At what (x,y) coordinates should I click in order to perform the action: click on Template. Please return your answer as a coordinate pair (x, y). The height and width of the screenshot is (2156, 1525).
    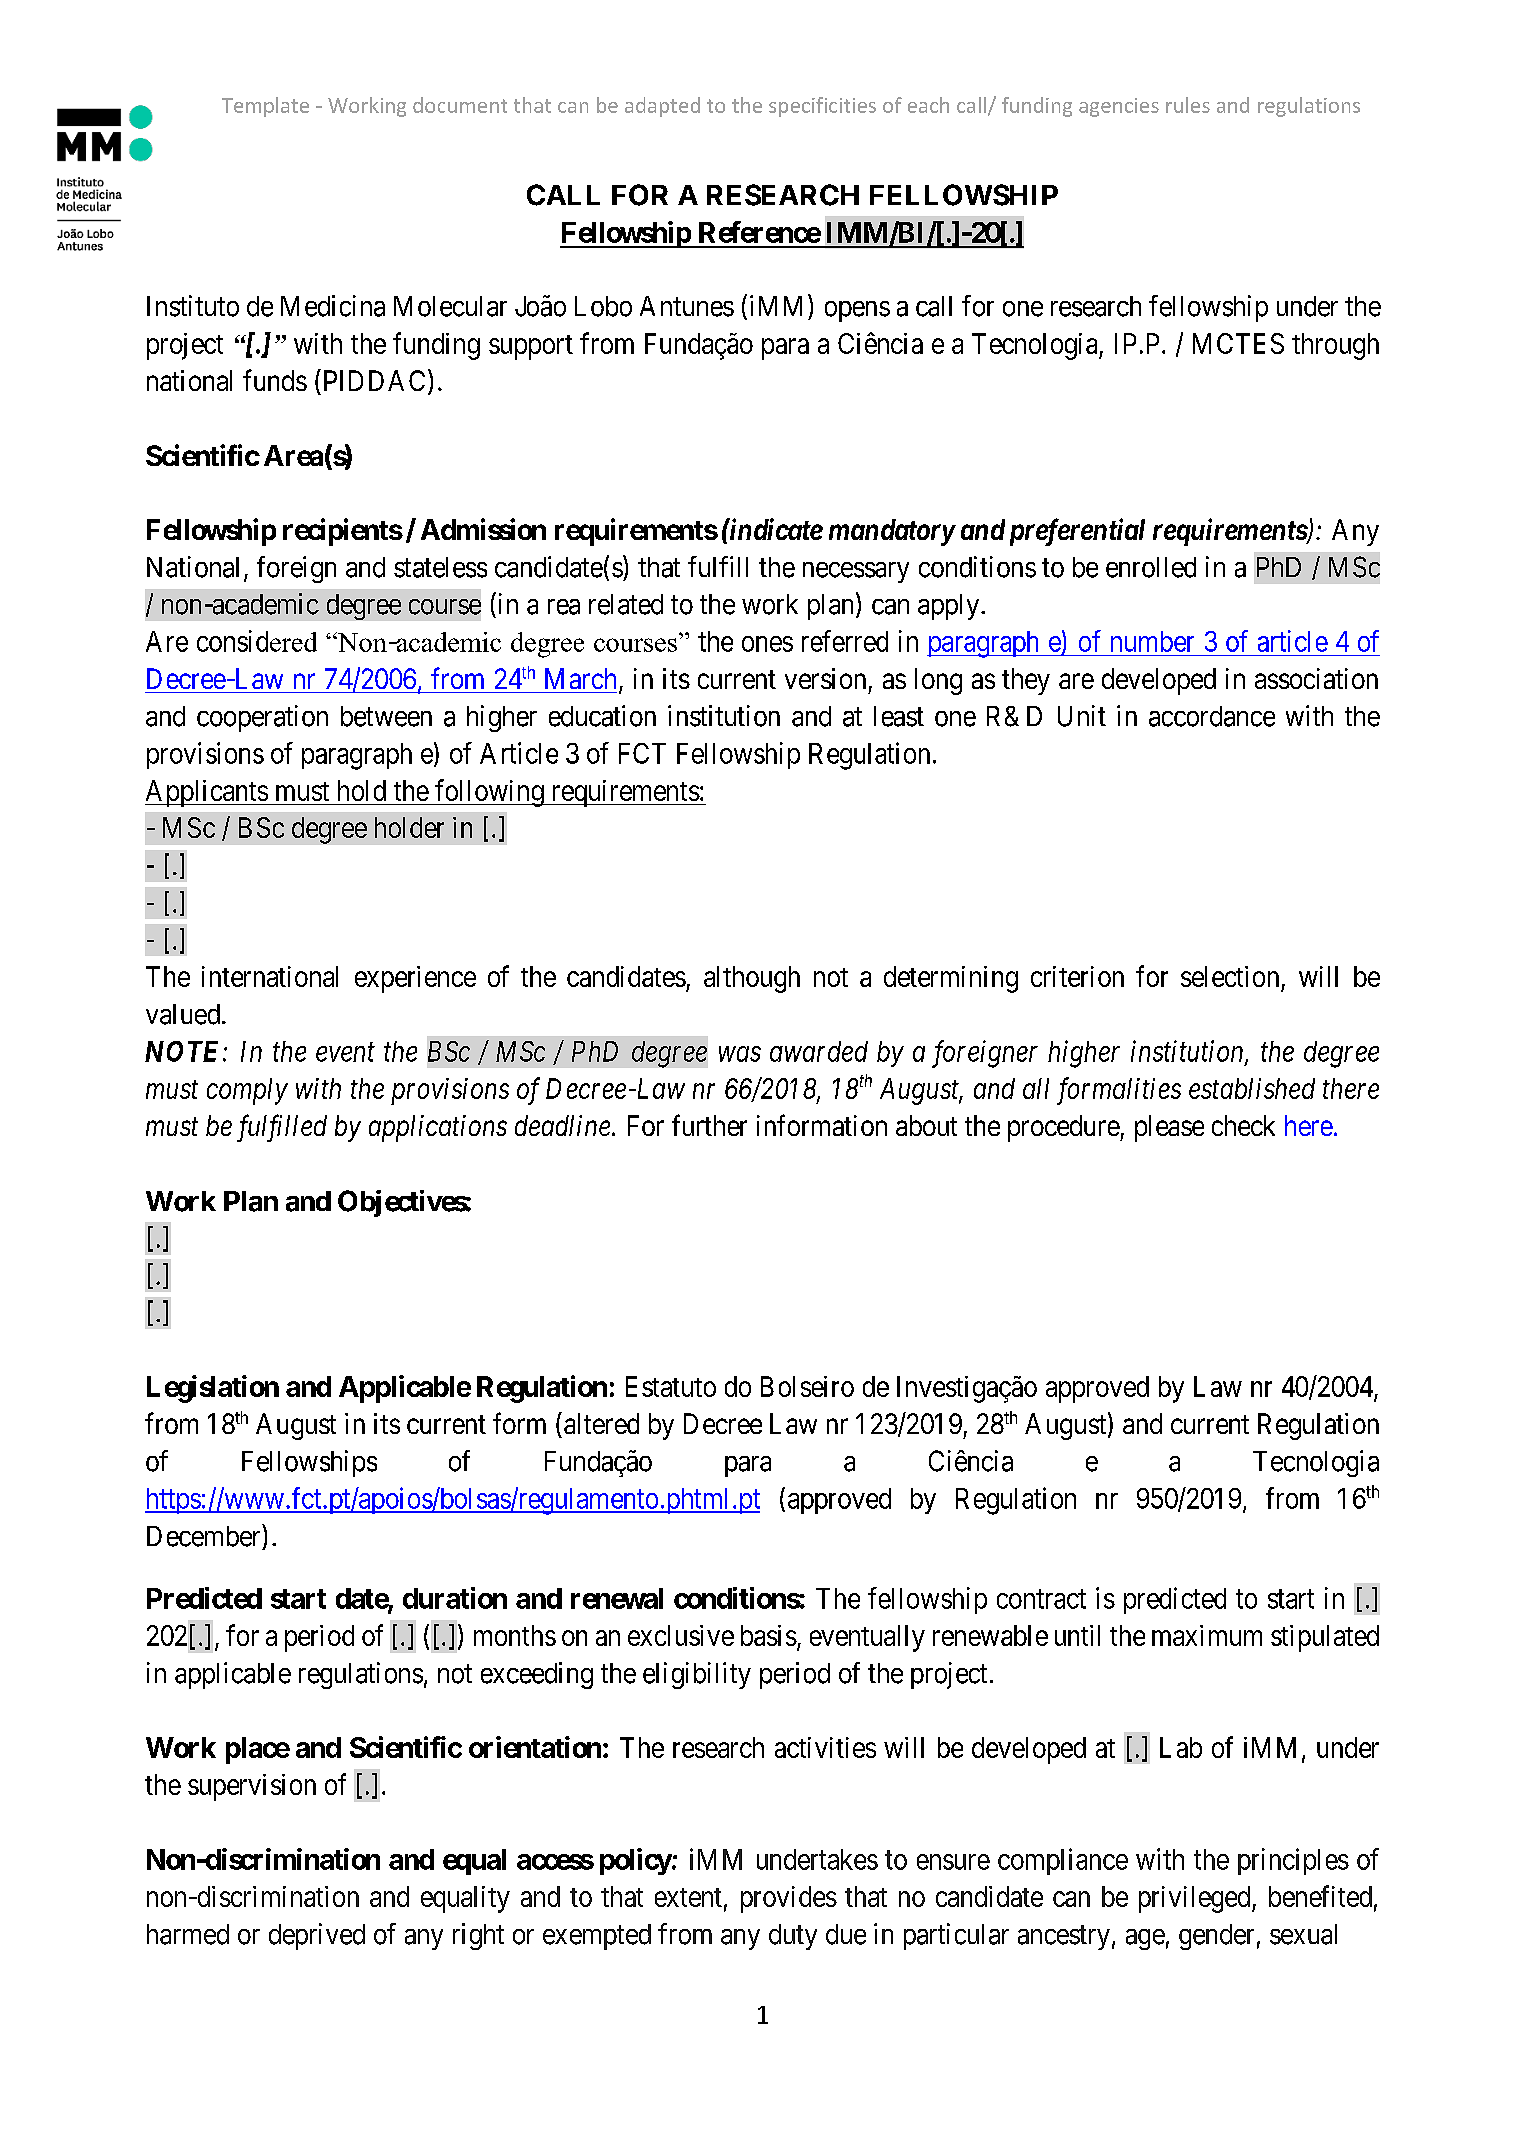
    Looking at the image, I should click on (265, 107).
